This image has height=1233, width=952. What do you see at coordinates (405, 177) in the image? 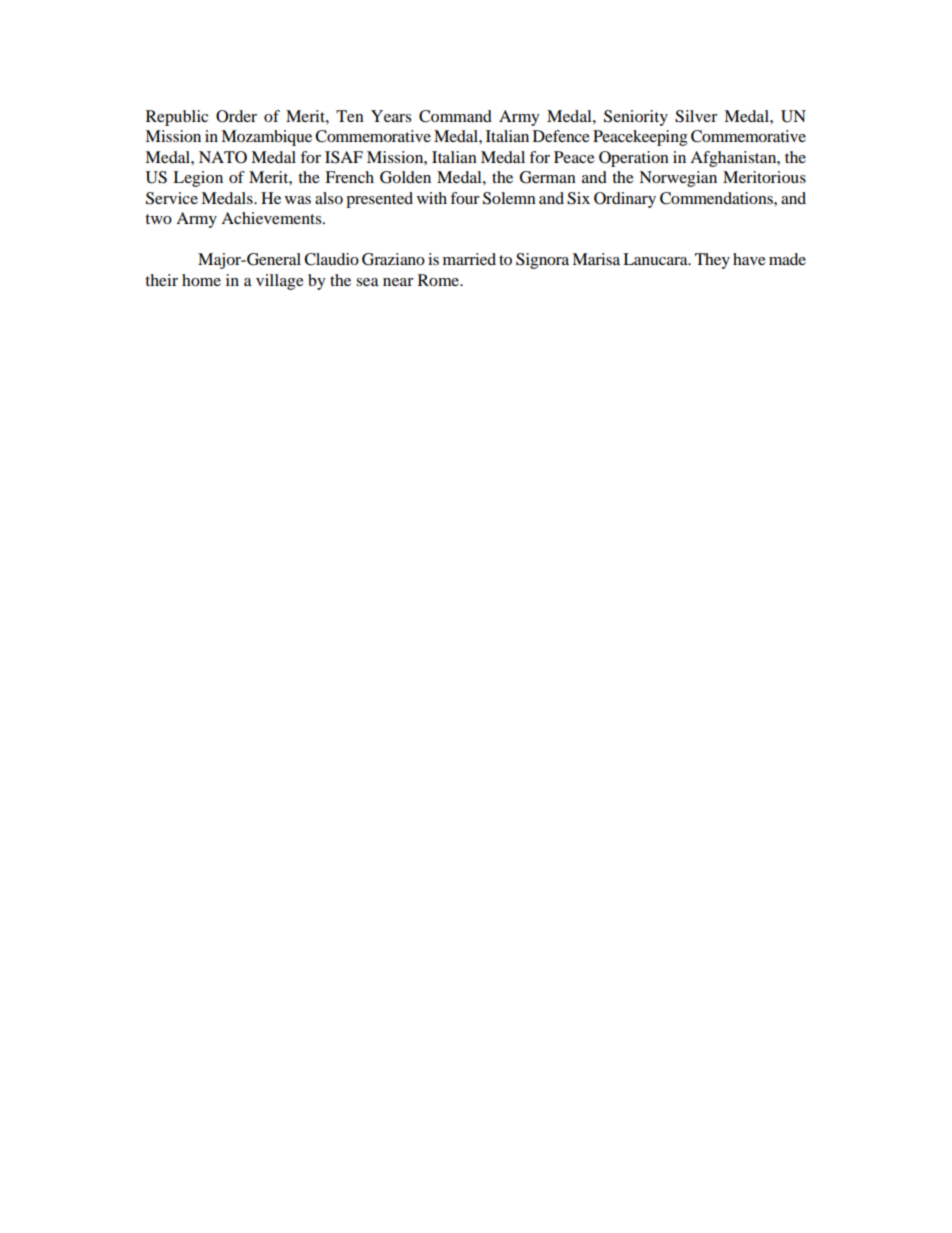
I see `Golden` at bounding box center [405, 177].
